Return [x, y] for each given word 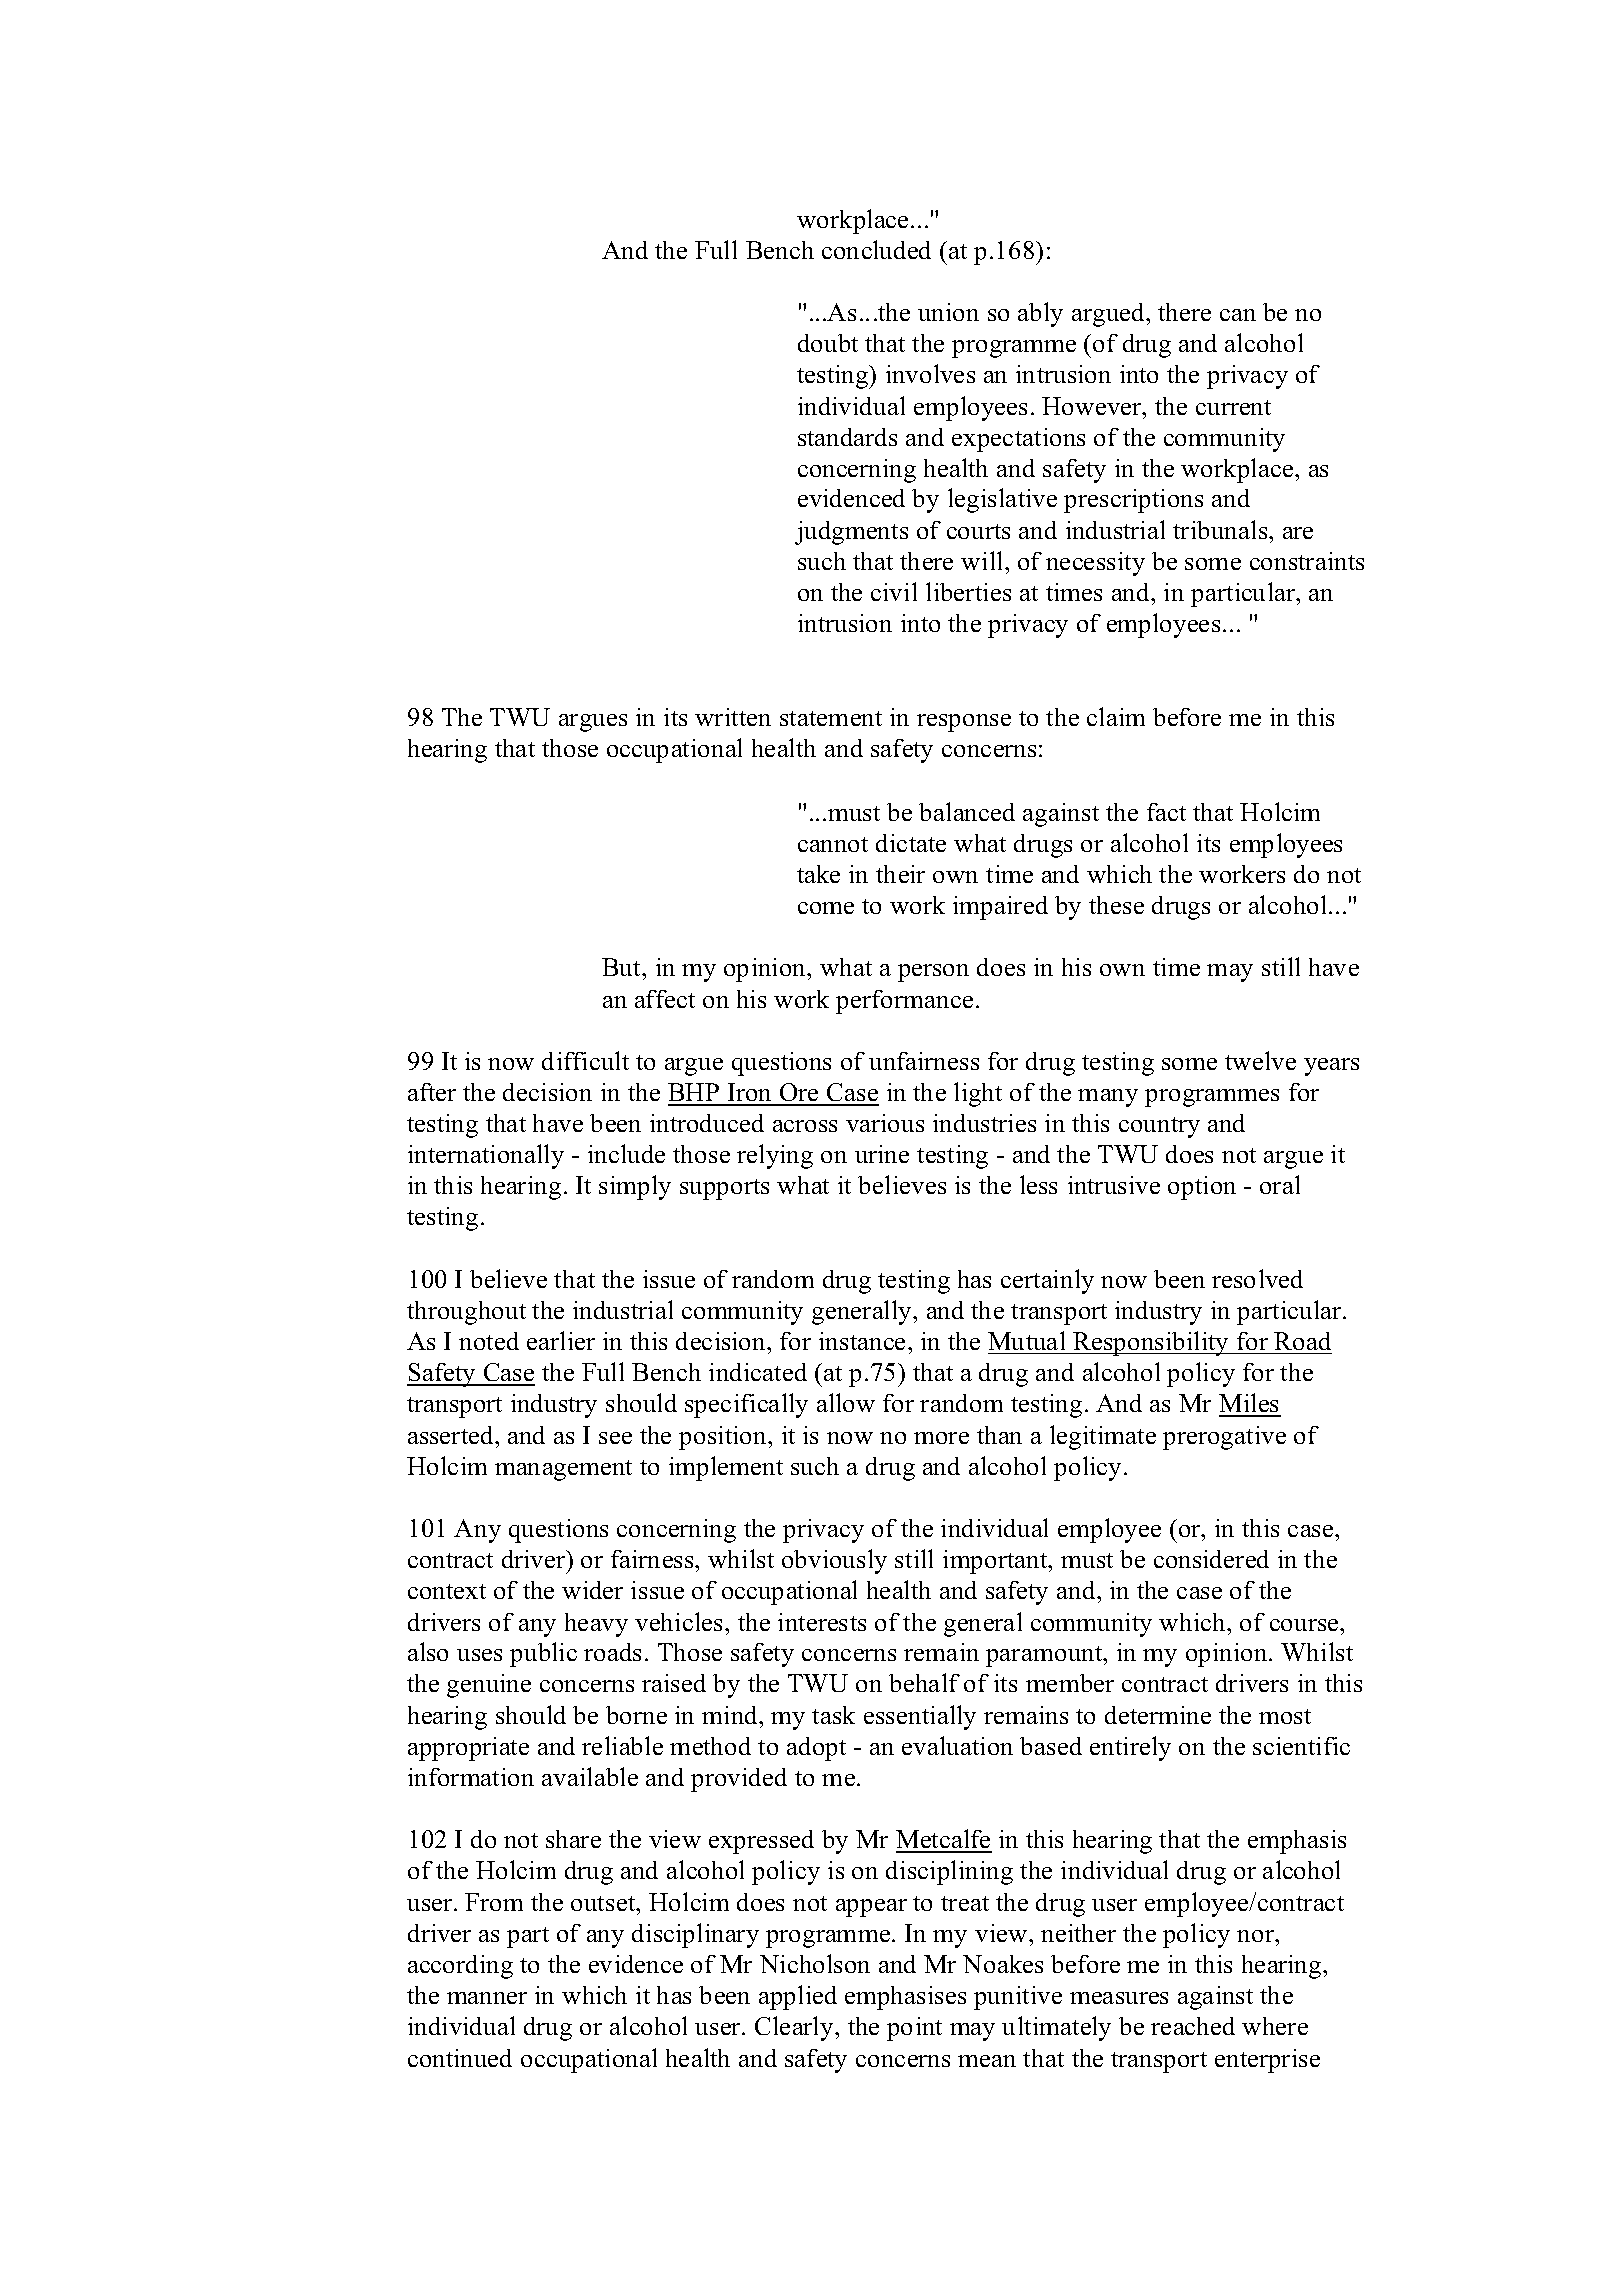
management [563, 1470]
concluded [876, 249]
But [622, 967]
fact [1166, 812]
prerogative [1224, 1438]
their [900, 874]
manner [487, 1998]
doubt [828, 343]
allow [846, 1402]
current [1233, 407]
